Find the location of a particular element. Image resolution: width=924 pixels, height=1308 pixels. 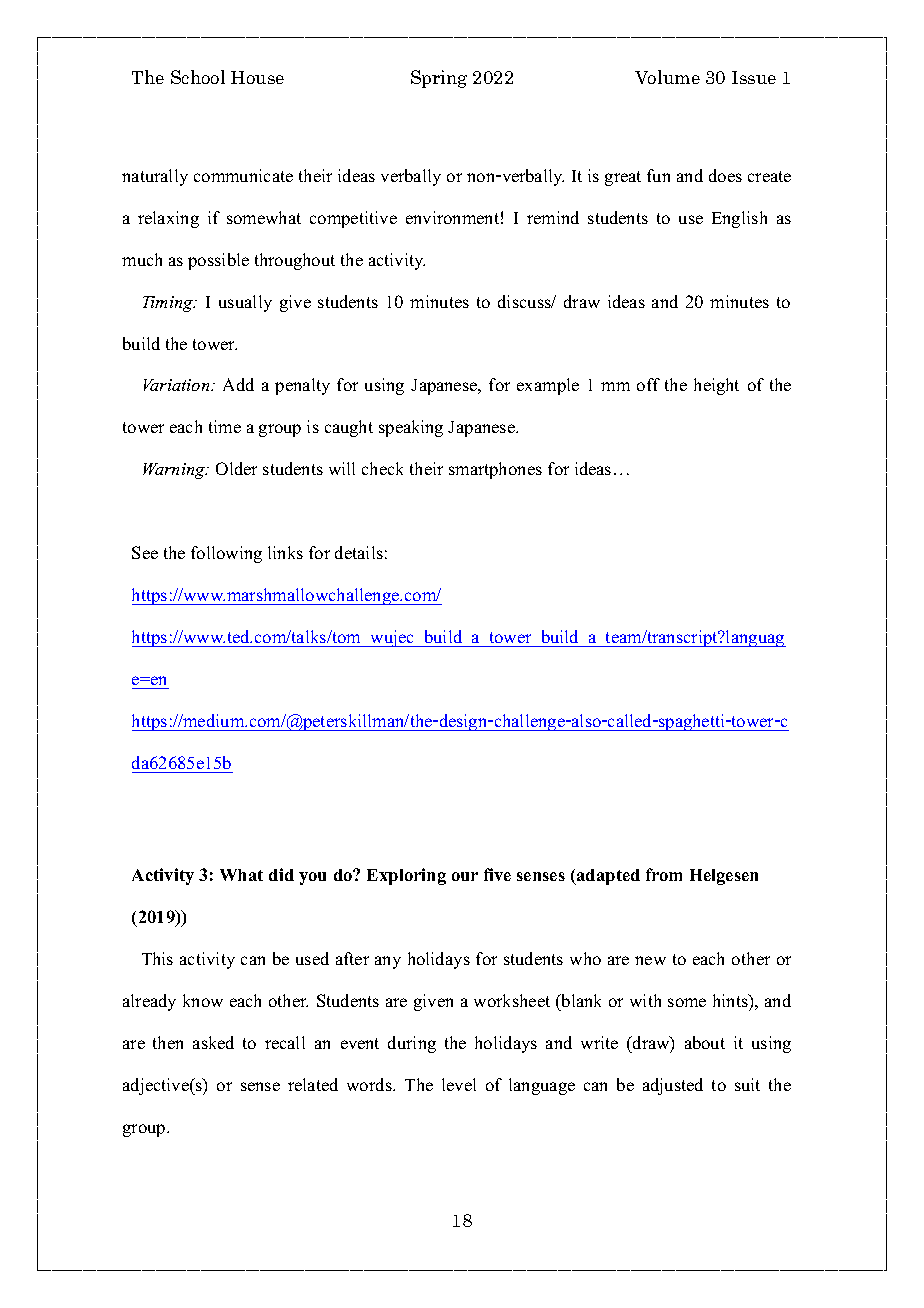

our is located at coordinates (465, 876).
